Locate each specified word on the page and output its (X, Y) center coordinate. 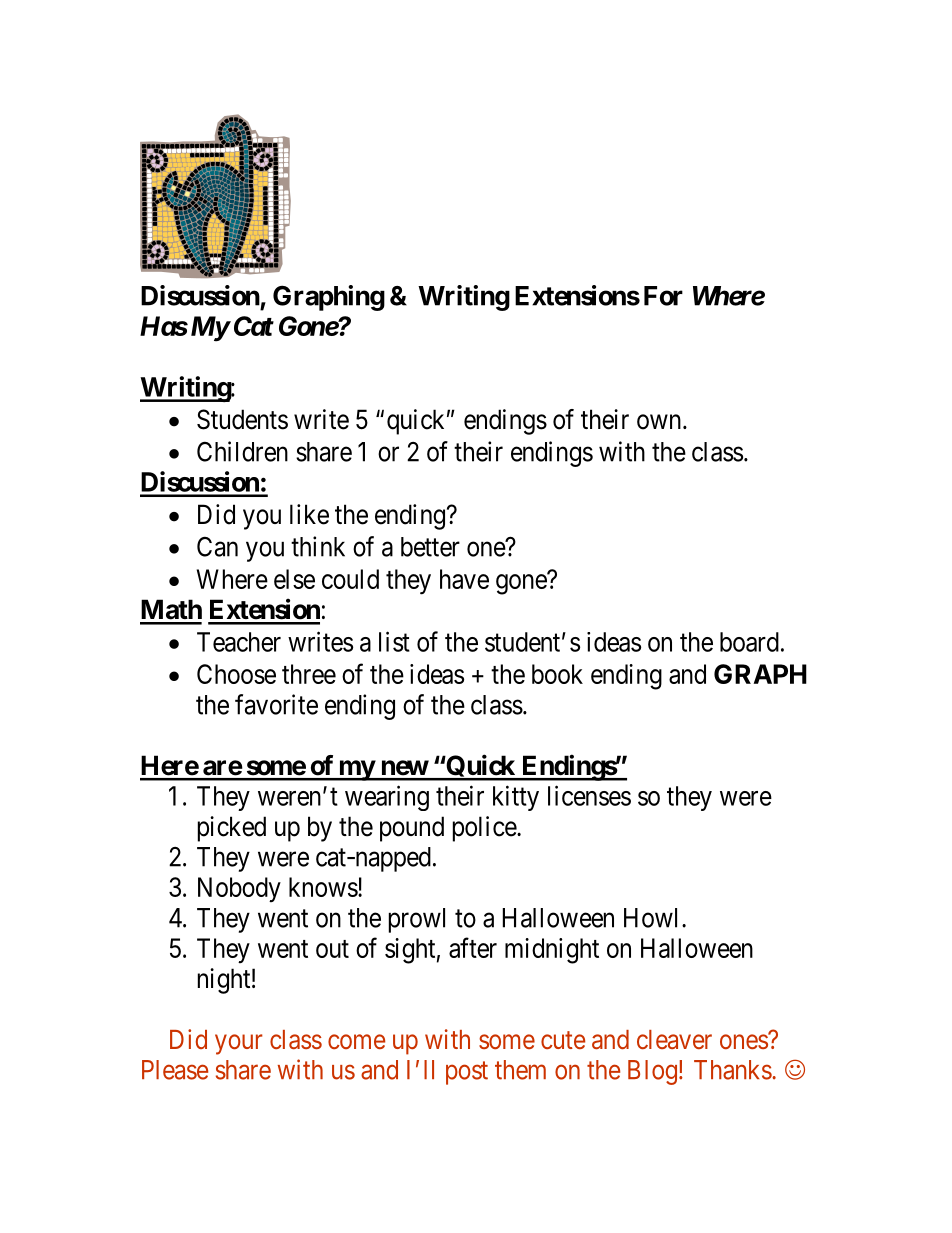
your (239, 1044)
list (394, 641)
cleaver (674, 1039)
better (430, 547)
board (749, 642)
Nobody (239, 889)
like (309, 514)
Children (242, 451)
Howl (653, 918)
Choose (236, 674)
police (485, 829)
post (467, 1073)
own (659, 422)
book (557, 674)
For (663, 296)
